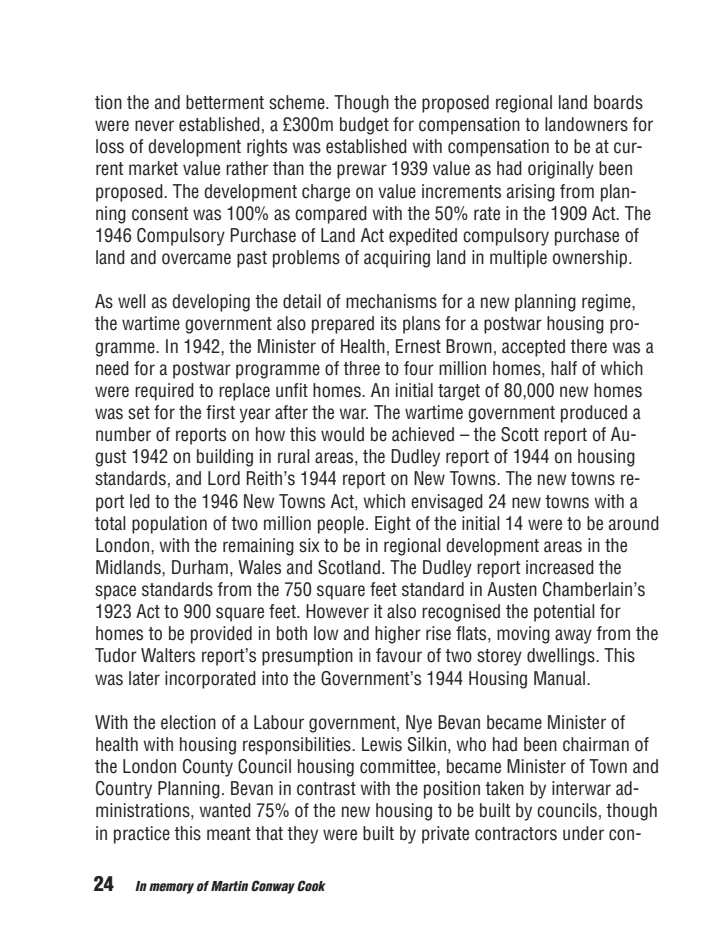  Describe the element at coordinates (168, 655) in the screenshot. I see `Walters` at that location.
